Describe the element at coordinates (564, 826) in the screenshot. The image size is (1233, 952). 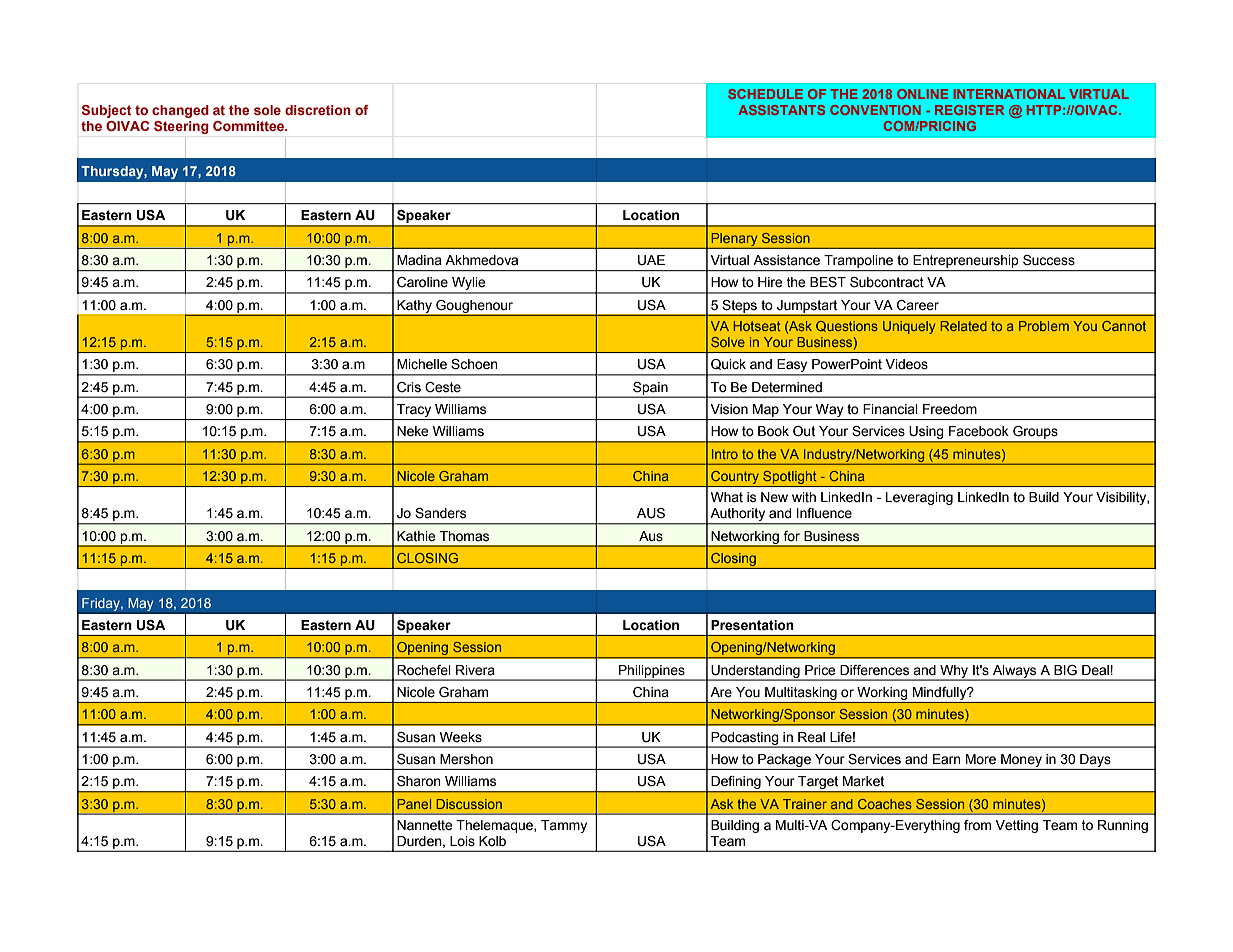
I see `Tammy` at that location.
